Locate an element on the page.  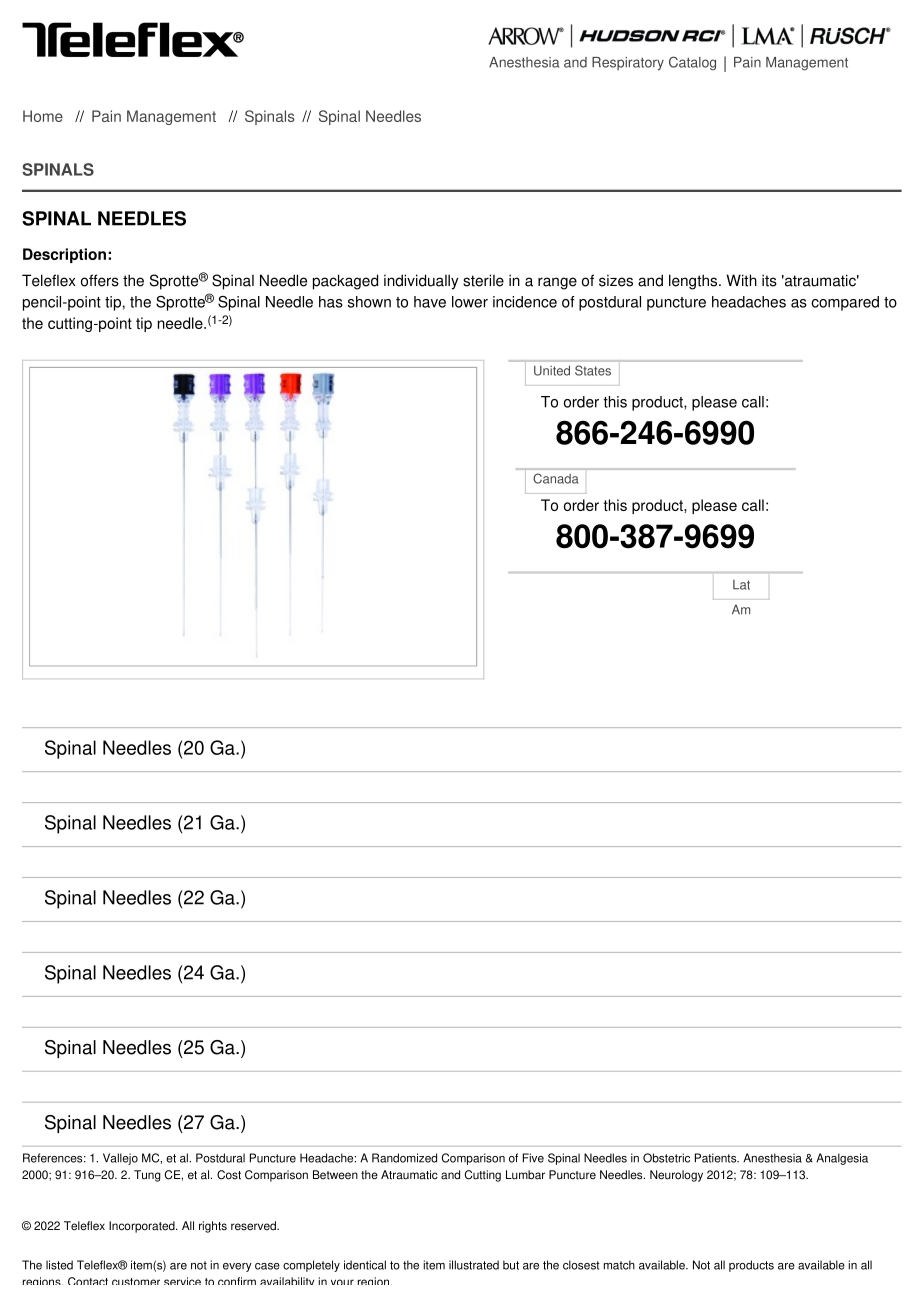
Respiratory is located at coordinates (628, 64).
